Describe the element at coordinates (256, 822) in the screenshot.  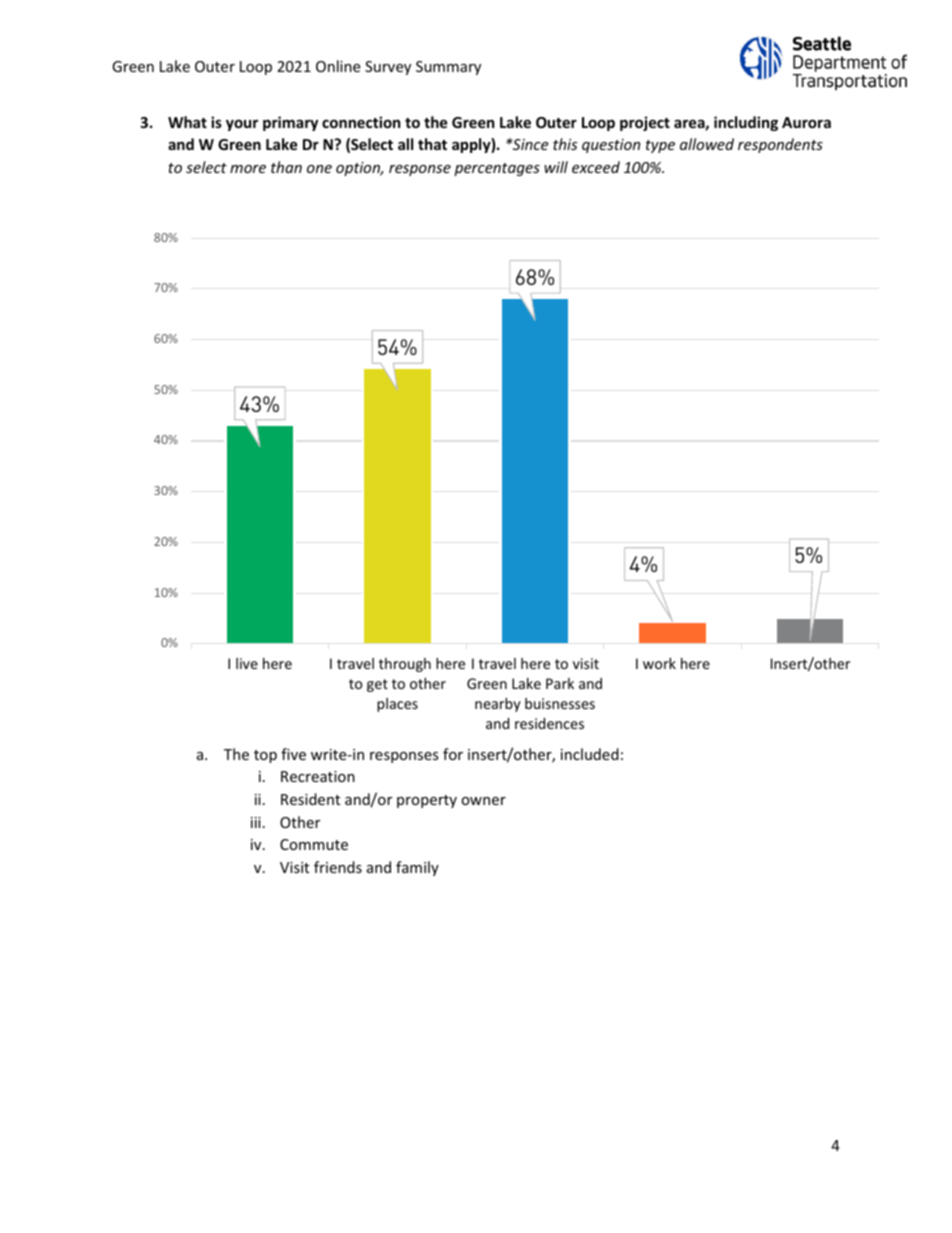
I see `iii` at that location.
